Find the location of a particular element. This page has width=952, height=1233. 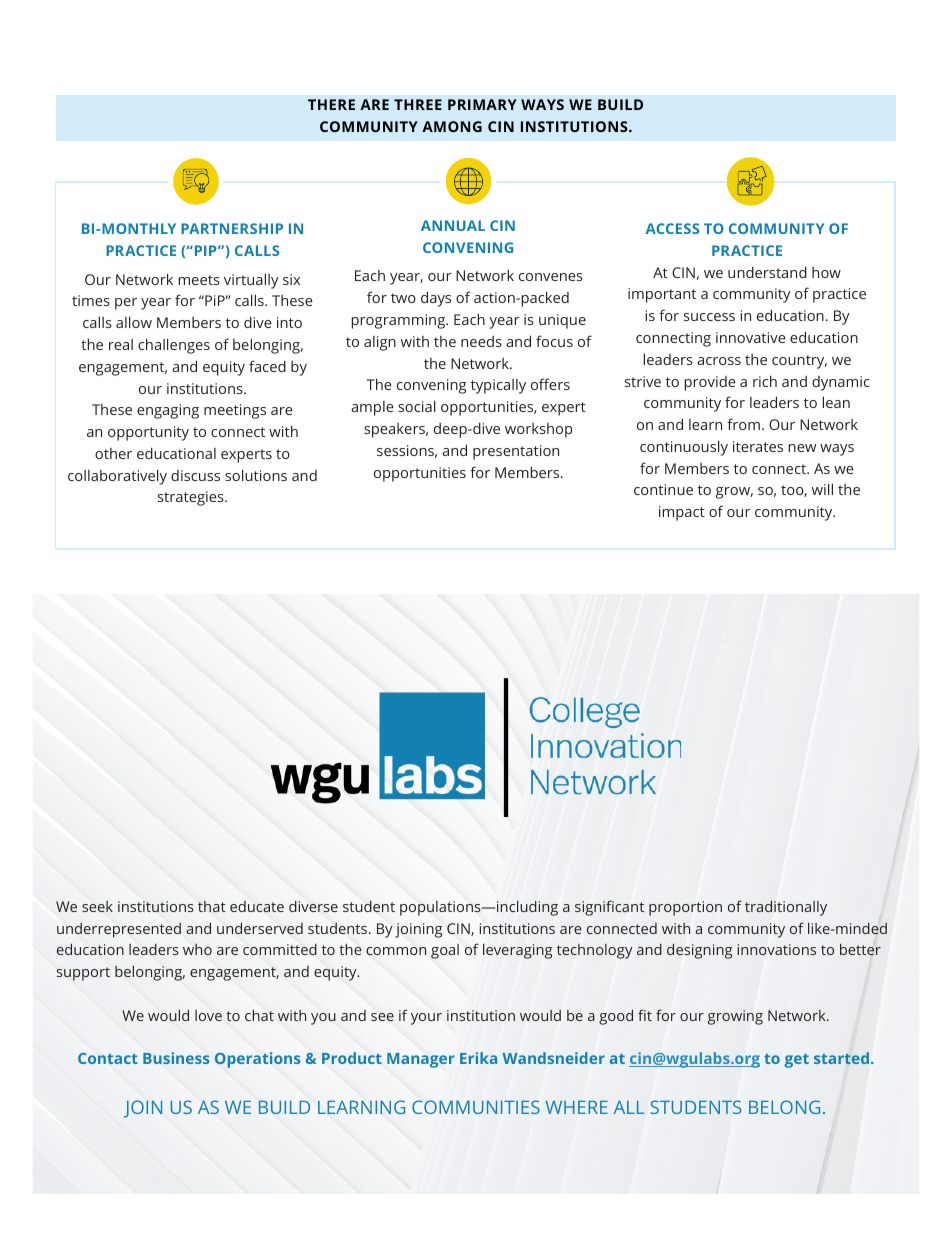

AMONG is located at coordinates (452, 126).
